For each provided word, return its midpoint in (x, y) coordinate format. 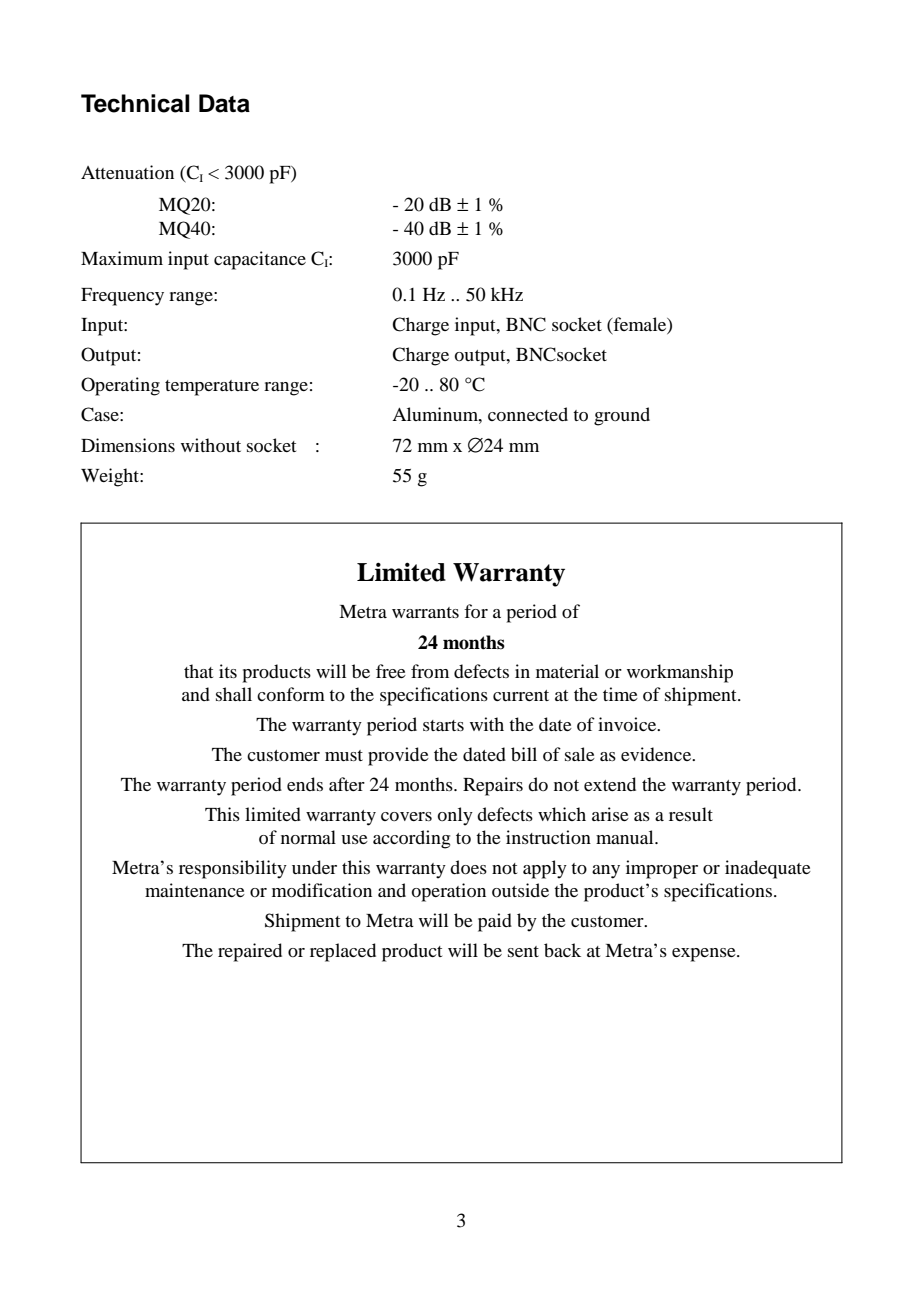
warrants (425, 612)
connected (528, 414)
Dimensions (128, 445)
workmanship (680, 673)
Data (224, 103)
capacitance (260, 260)
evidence (657, 754)
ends (305, 784)
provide (398, 756)
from (430, 671)
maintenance (195, 890)
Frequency (122, 297)
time (620, 694)
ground (622, 416)
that (198, 671)
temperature (212, 388)
